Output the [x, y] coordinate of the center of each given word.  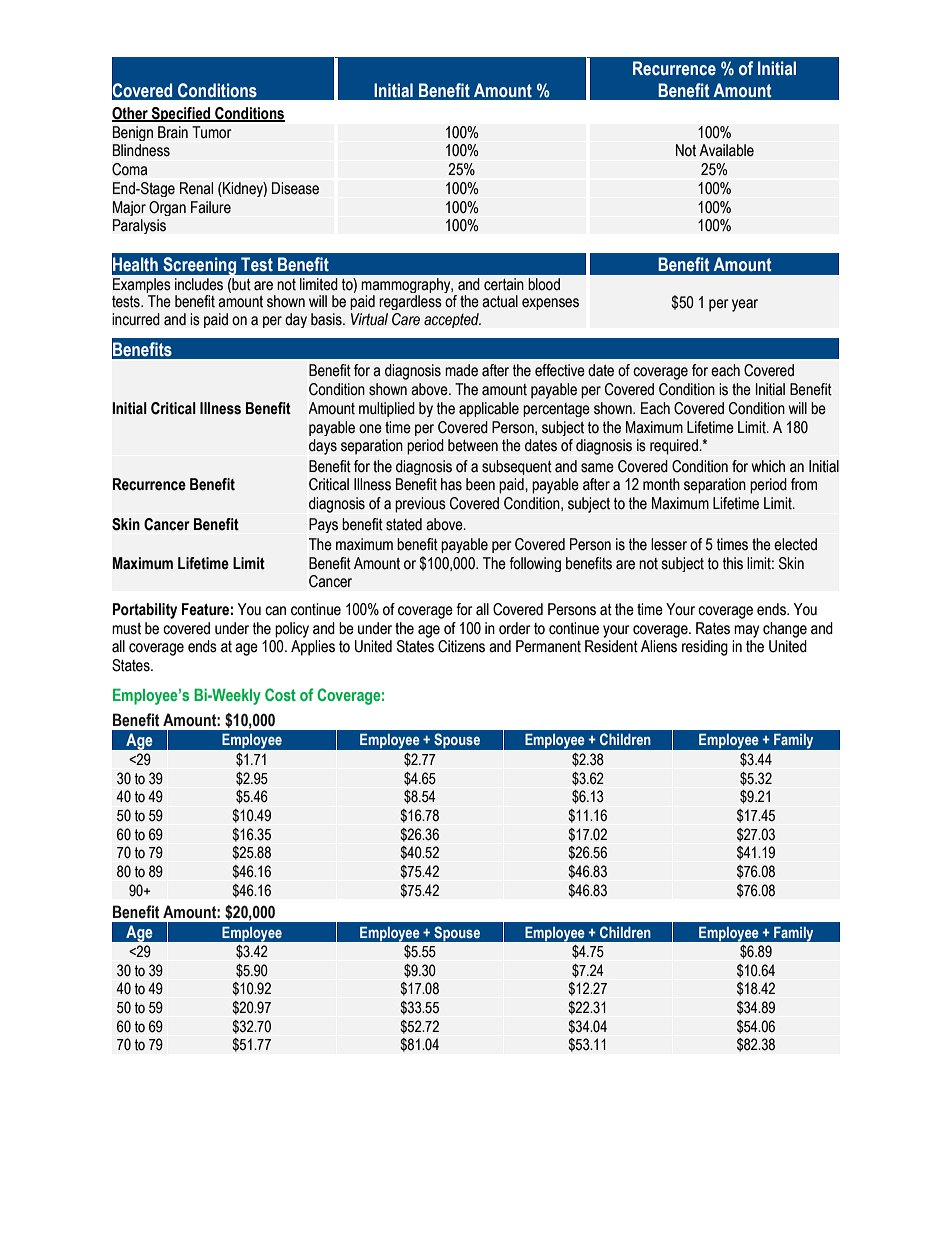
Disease [295, 188]
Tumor [212, 132]
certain [504, 284]
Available [726, 150]
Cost [280, 694]
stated [404, 524]
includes [199, 284]
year [745, 305]
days [323, 447]
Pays [323, 525]
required [675, 447]
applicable [489, 409]
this [733, 563]
